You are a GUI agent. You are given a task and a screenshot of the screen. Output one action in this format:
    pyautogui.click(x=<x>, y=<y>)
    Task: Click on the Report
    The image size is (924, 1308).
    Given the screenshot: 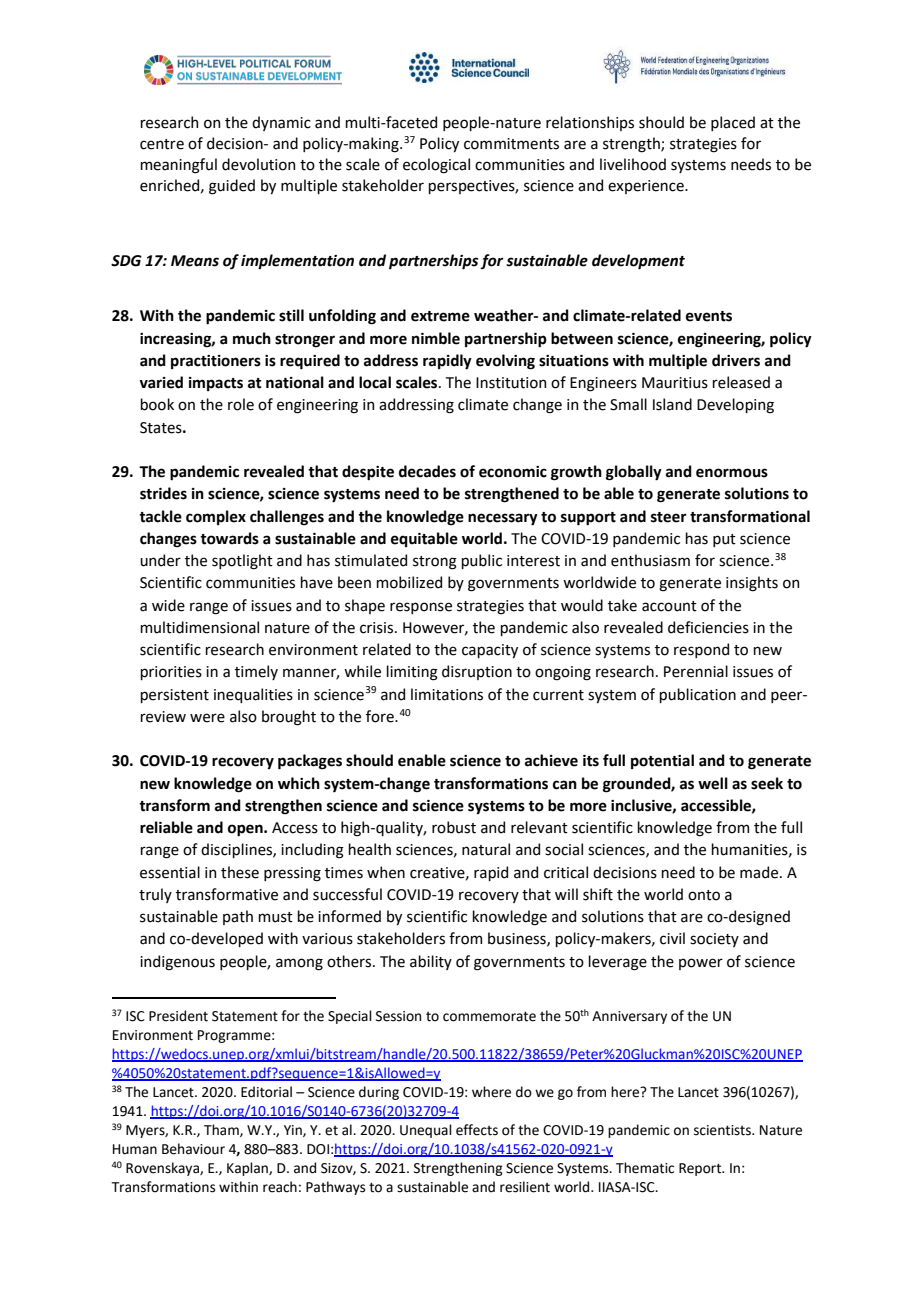 What is the action you would take?
    pyautogui.click(x=701, y=1169)
